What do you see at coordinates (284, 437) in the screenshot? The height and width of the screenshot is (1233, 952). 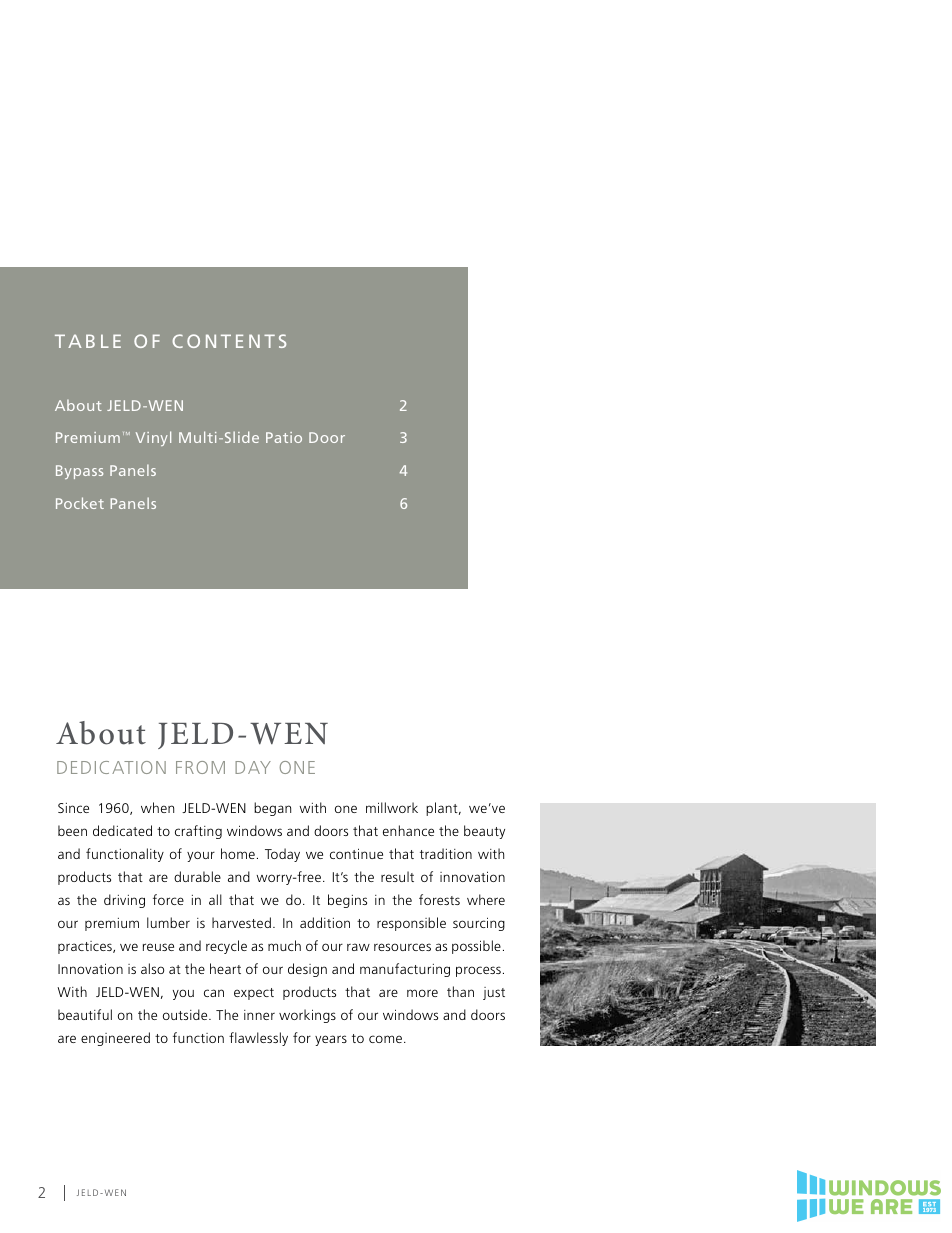 I see `Patio` at bounding box center [284, 437].
